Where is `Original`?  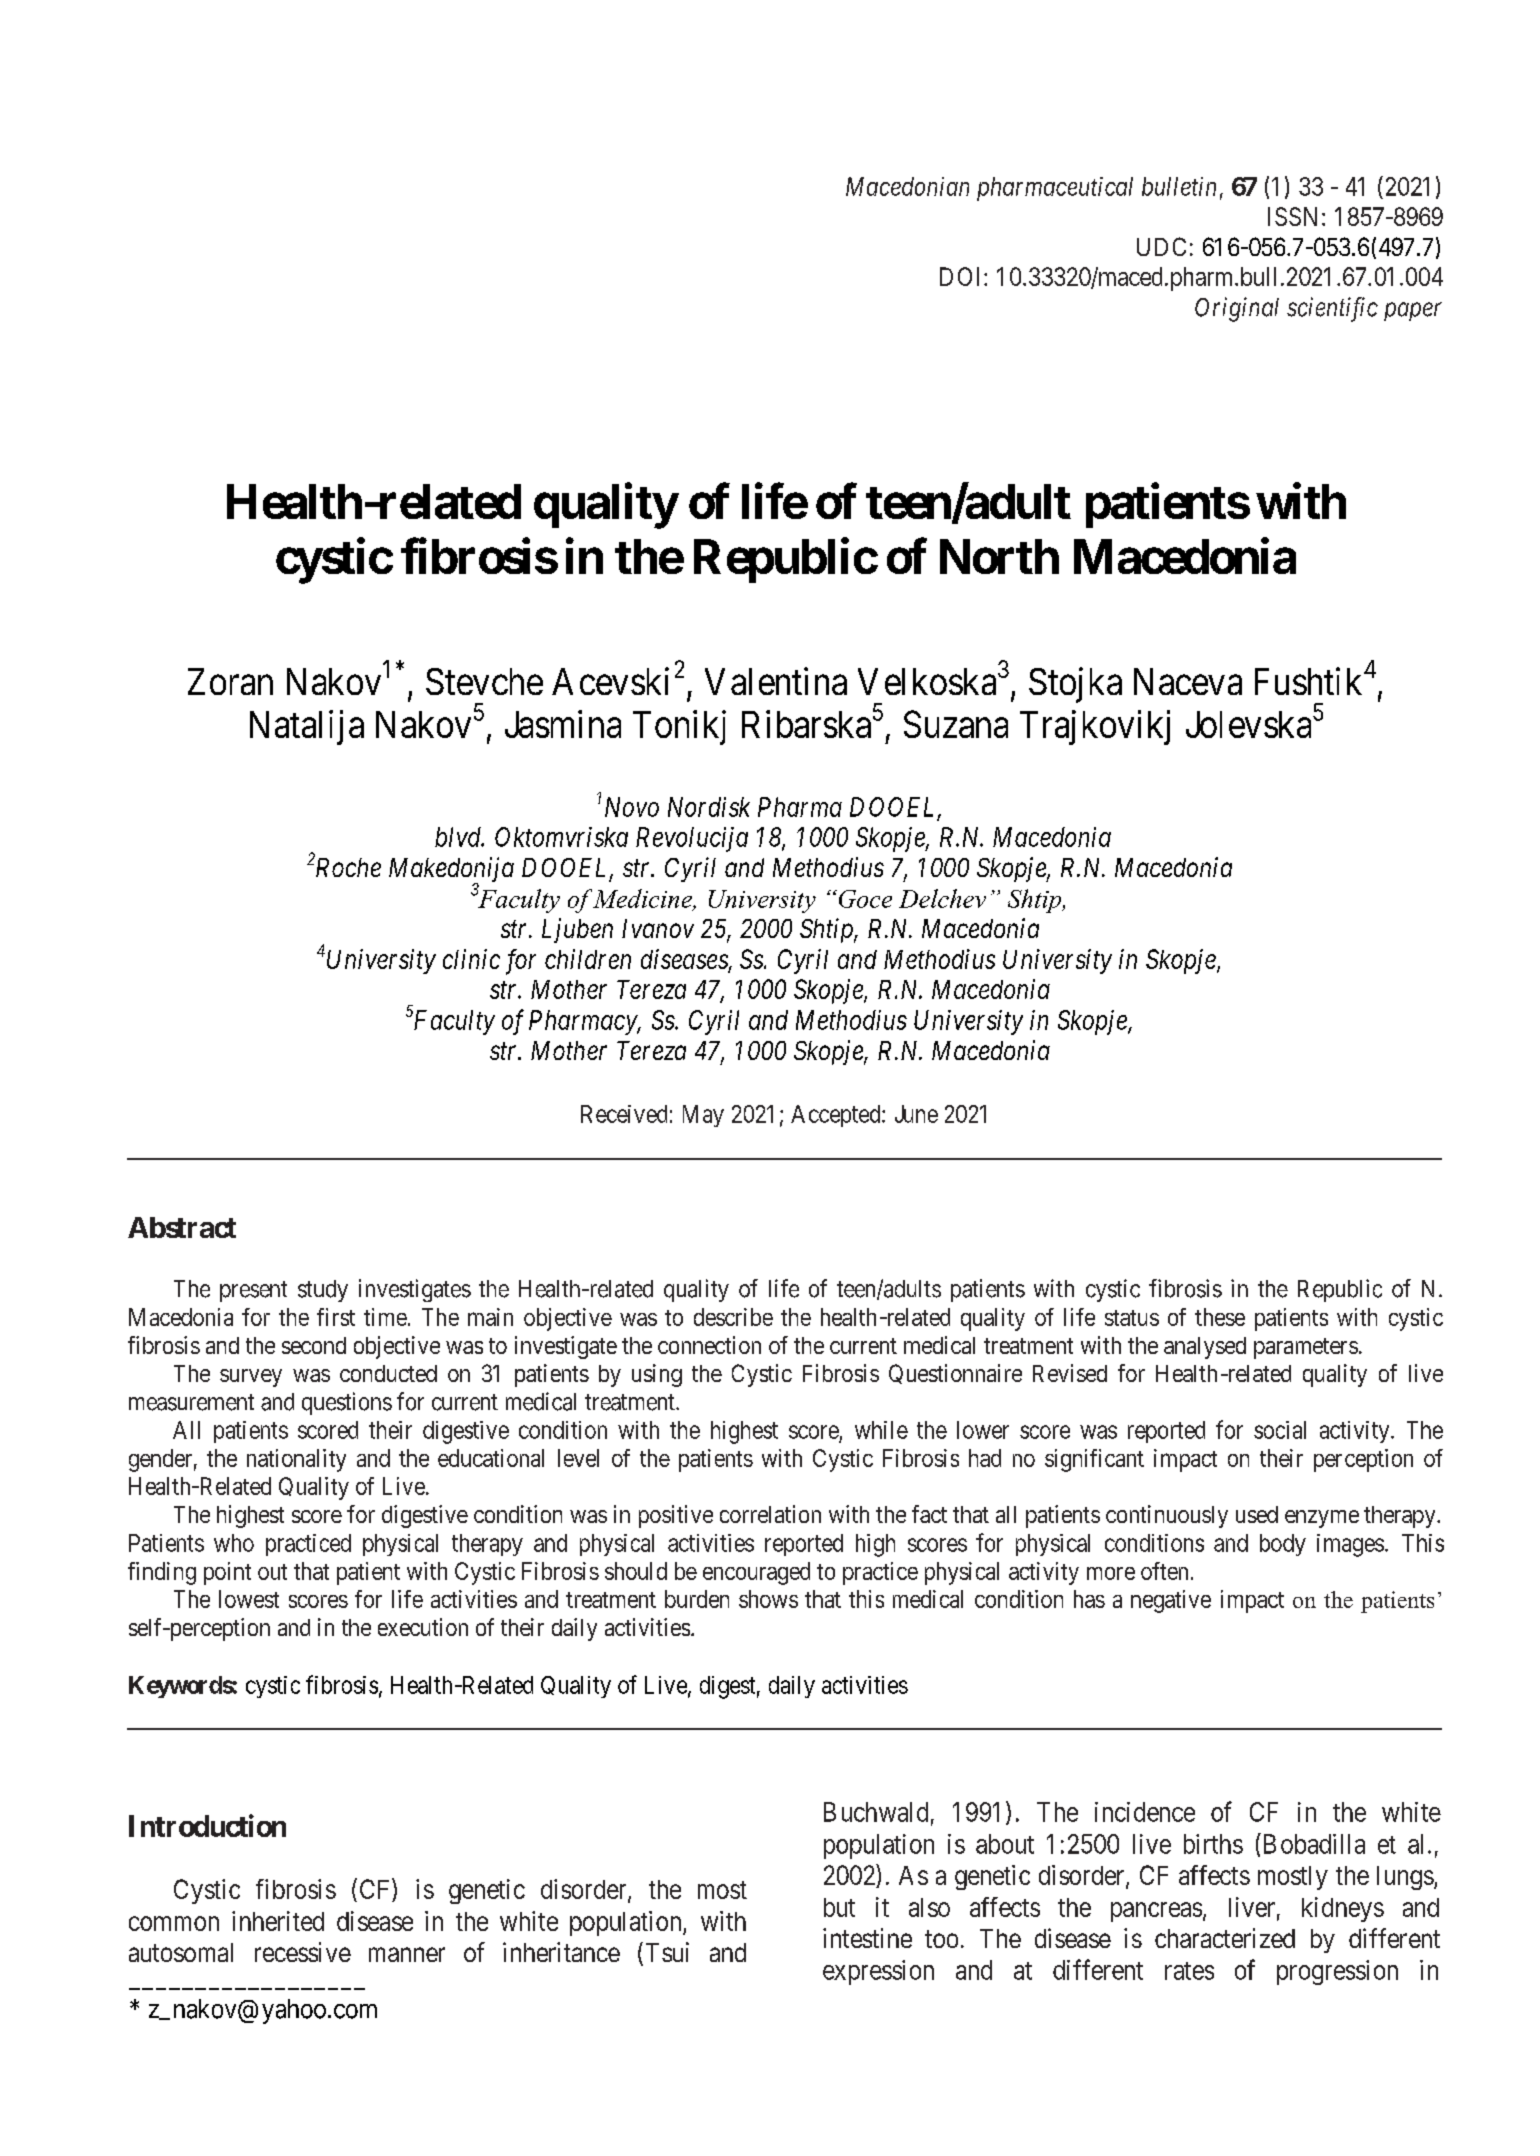
Original is located at coordinates (1237, 309).
